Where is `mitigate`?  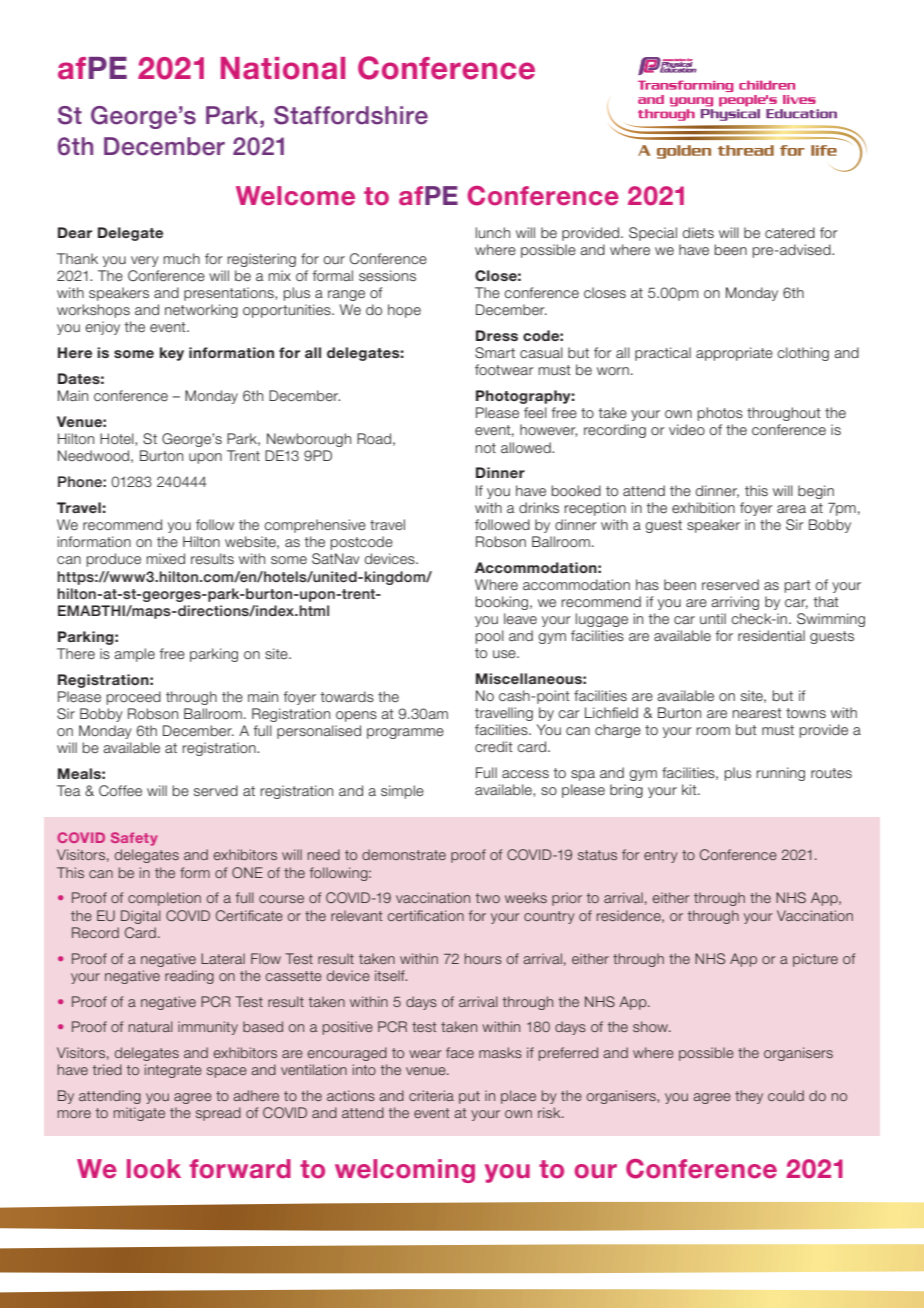
mitigate is located at coordinates (139, 1114).
